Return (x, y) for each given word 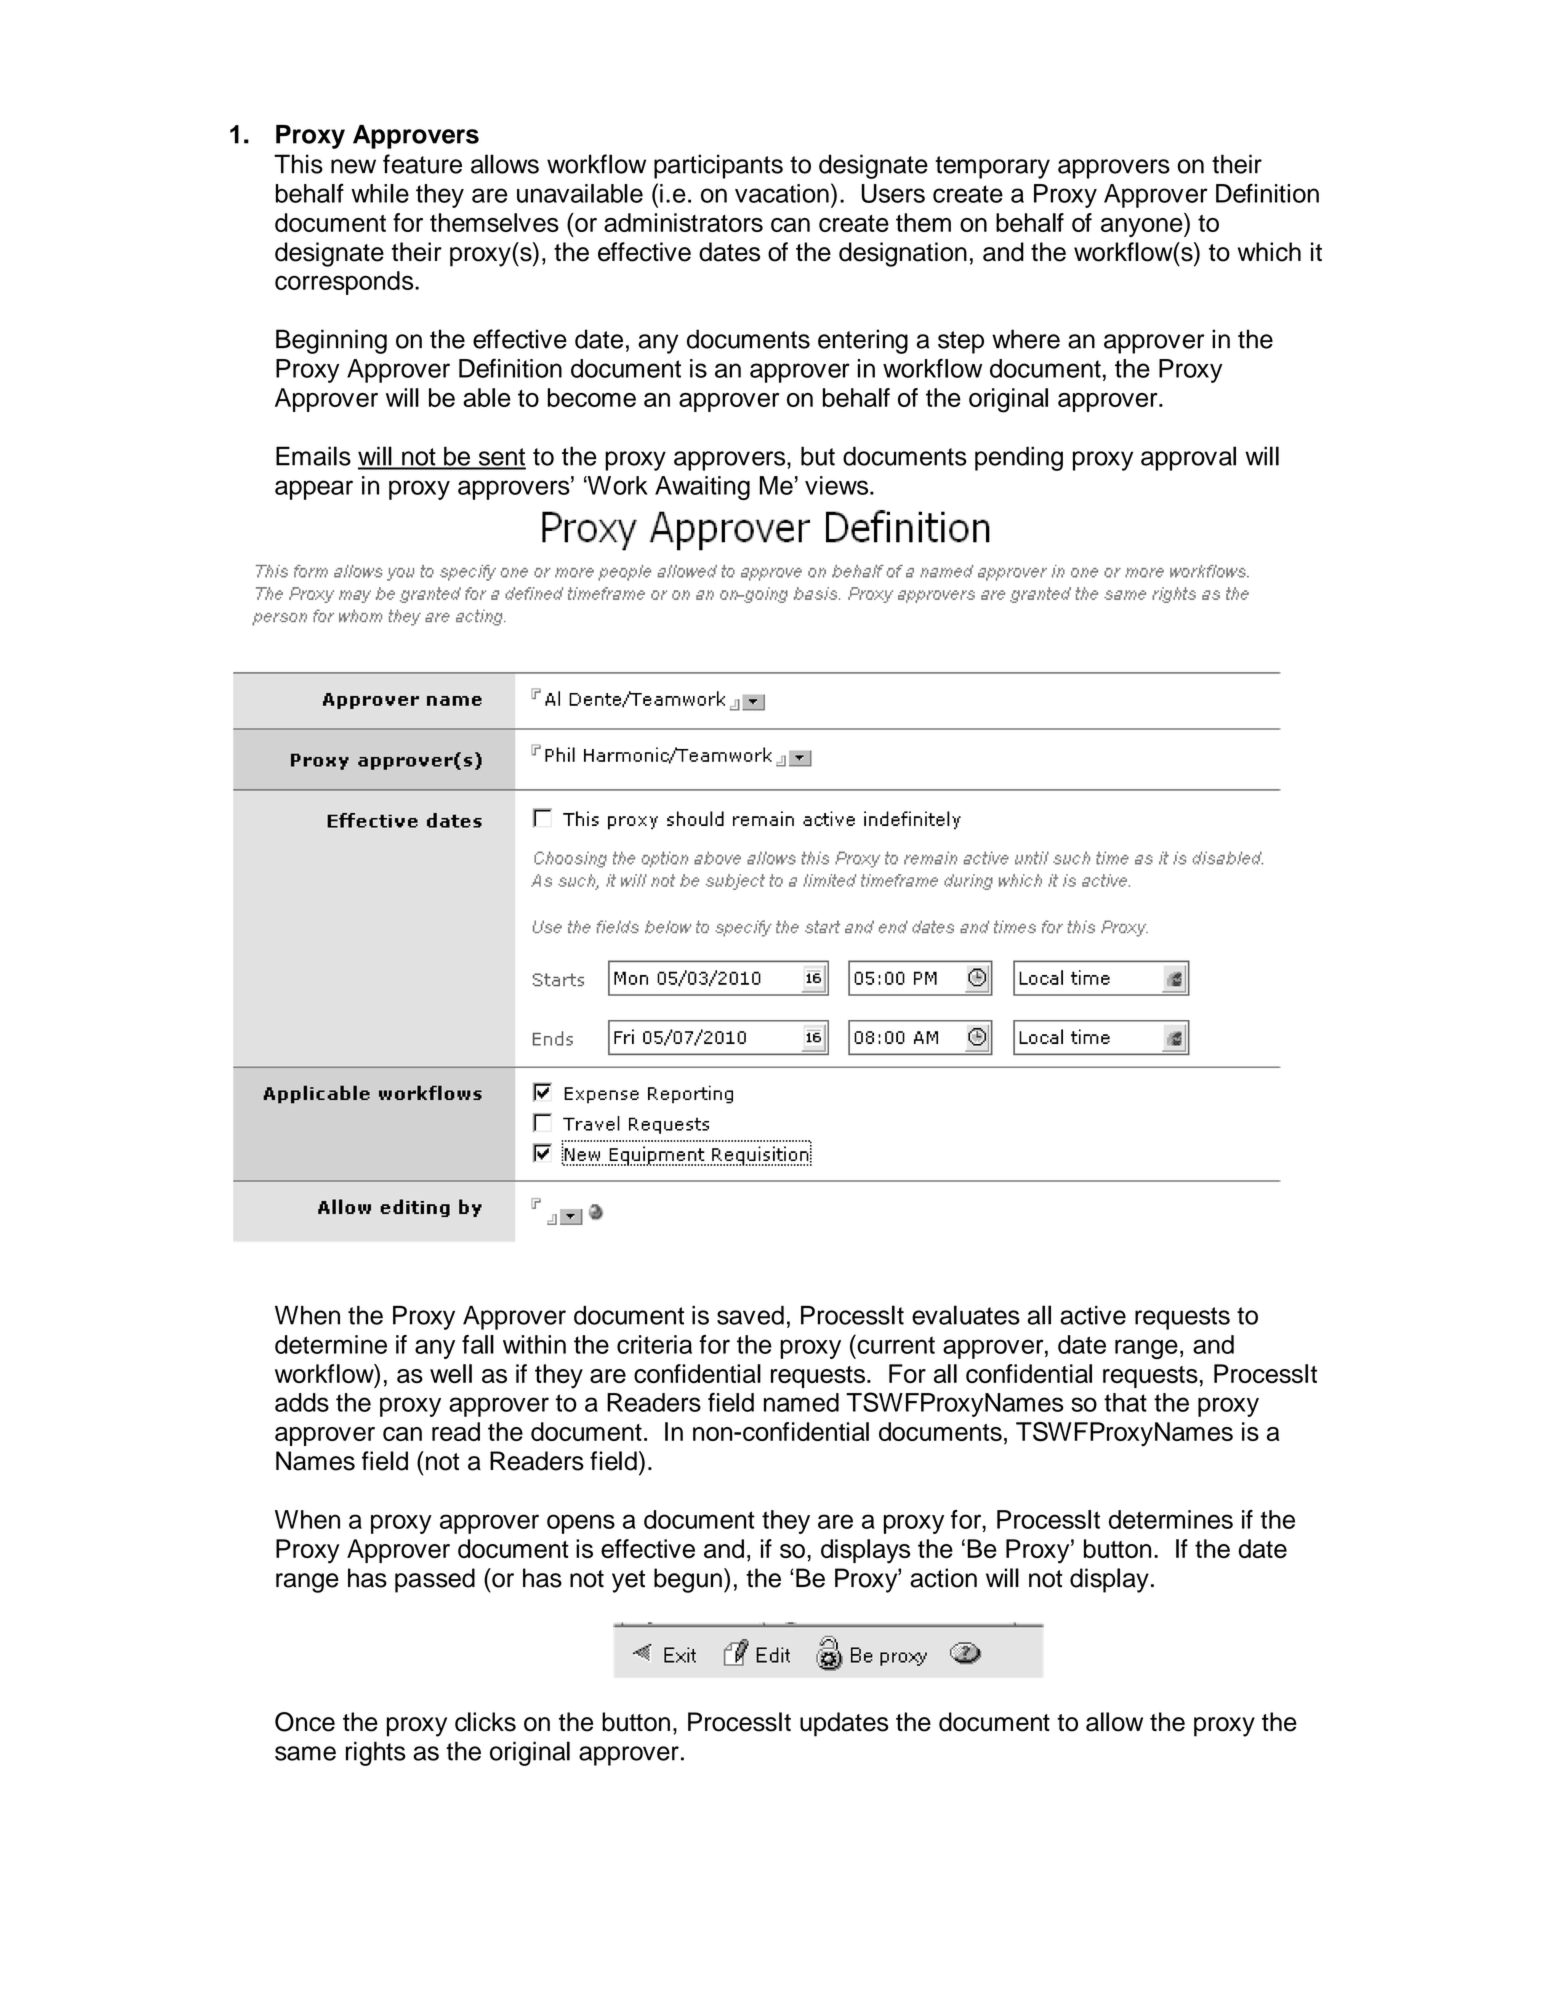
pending (1019, 458)
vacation (782, 193)
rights (376, 1753)
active (1093, 1315)
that (1125, 1402)
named (801, 1402)
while (380, 193)
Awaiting (702, 488)
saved (750, 1315)
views (838, 485)
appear (314, 490)
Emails (313, 456)
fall (478, 1344)
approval (1188, 458)
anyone (1143, 227)
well (451, 1373)
